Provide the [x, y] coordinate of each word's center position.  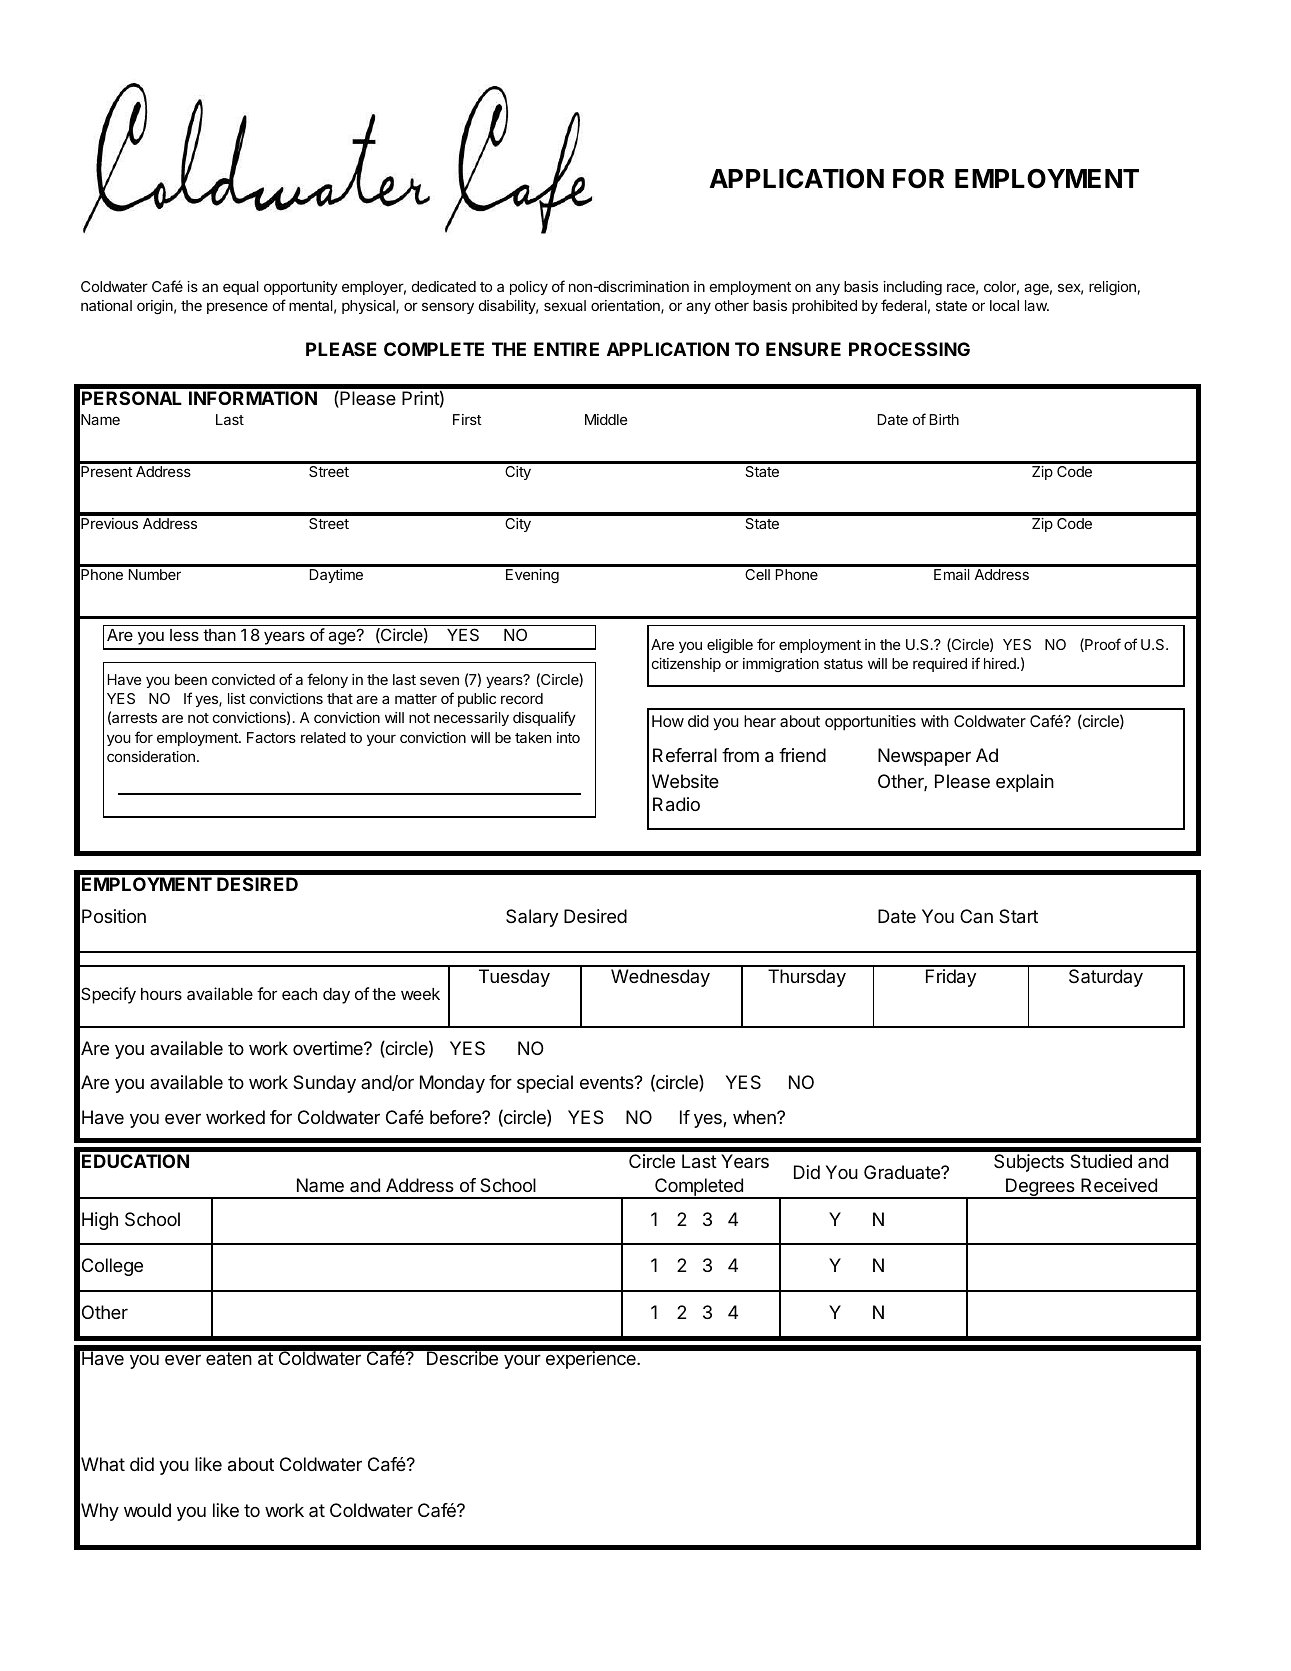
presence [237, 308]
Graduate [903, 1172]
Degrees [1040, 1188]
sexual [565, 305]
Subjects [1029, 1163]
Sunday [324, 1084]
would [147, 1510]
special [545, 1084]
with [935, 721]
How [668, 721]
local [1004, 305]
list [237, 698]
